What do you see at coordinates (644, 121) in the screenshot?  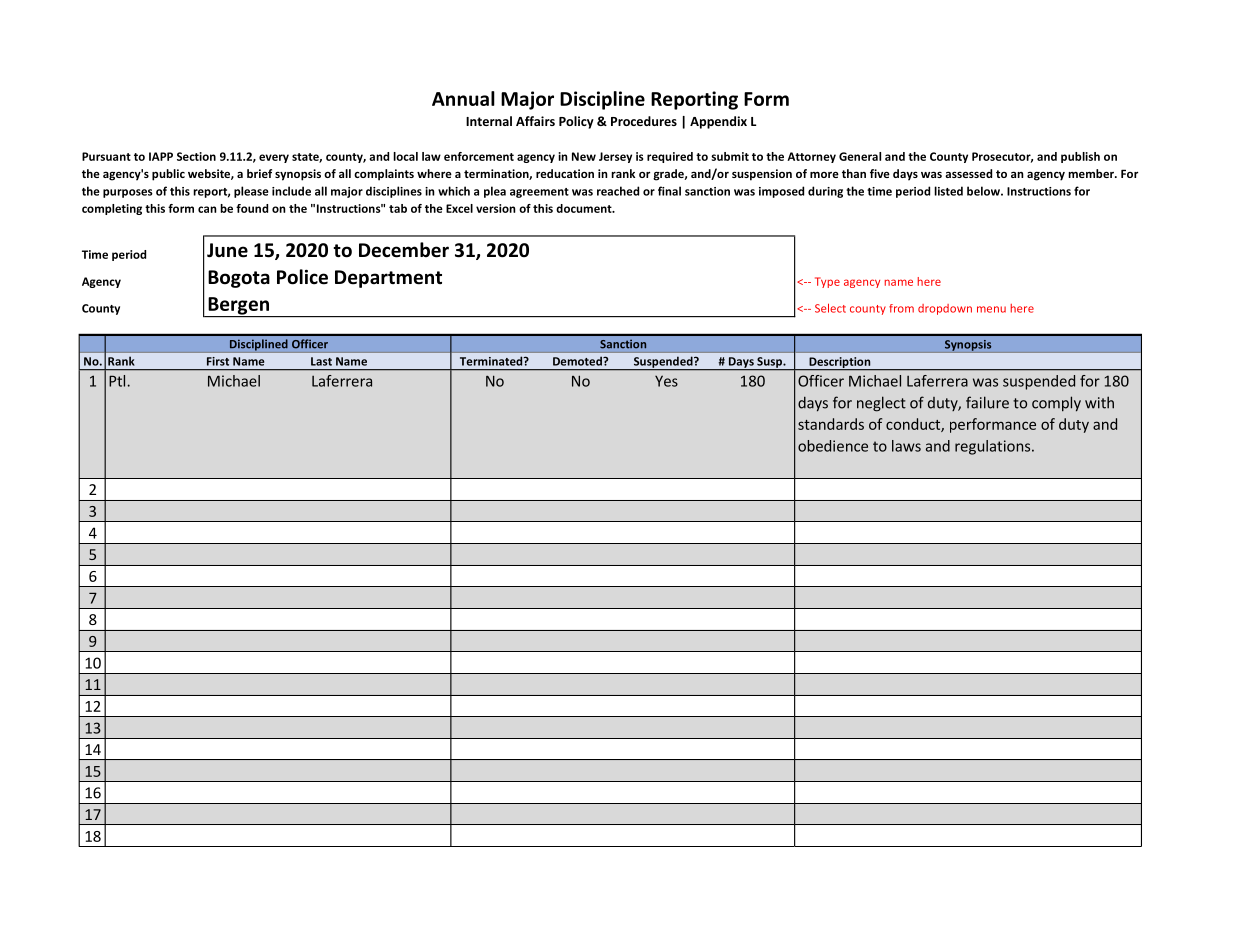 I see `Procedures` at bounding box center [644, 121].
